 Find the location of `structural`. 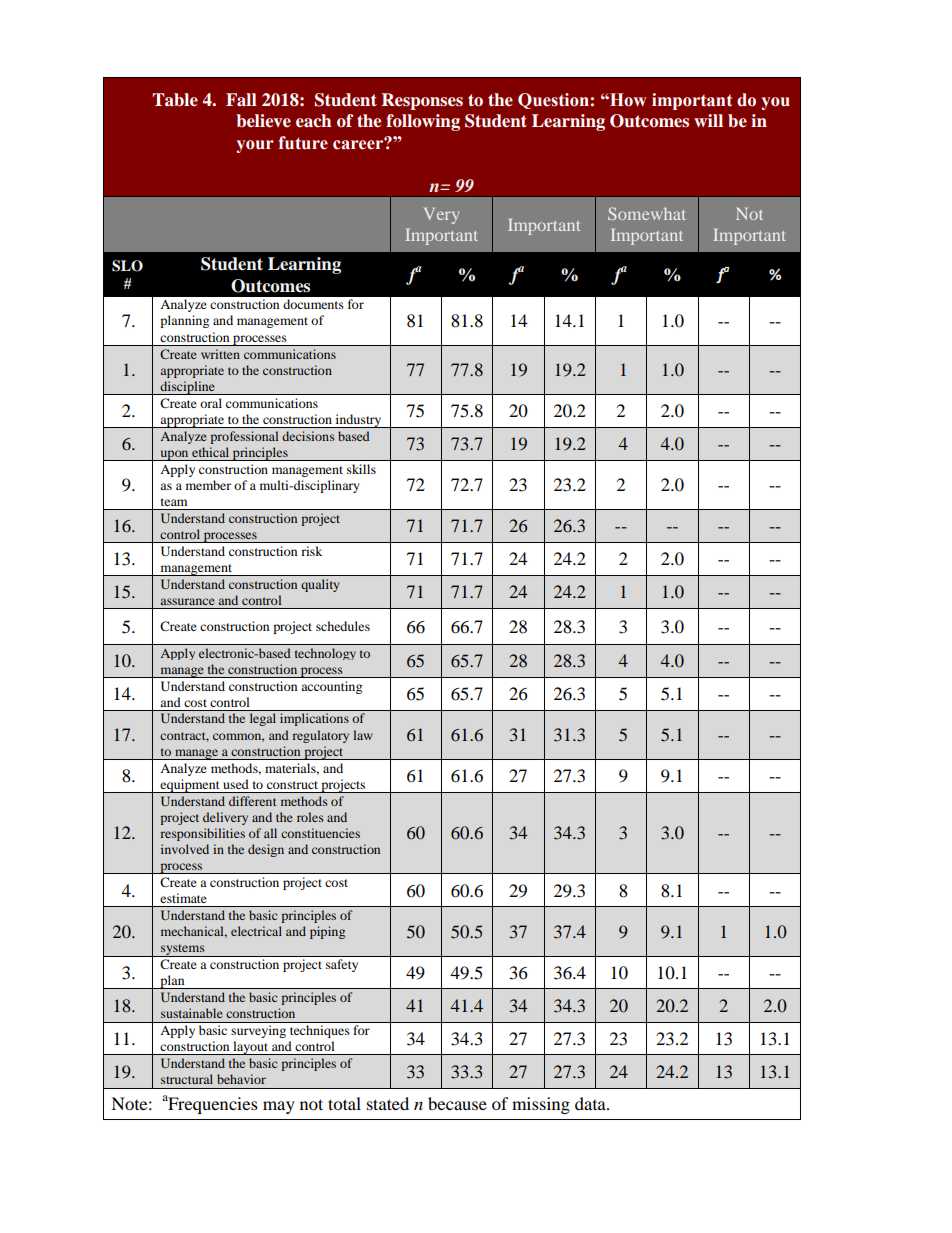

structural is located at coordinates (187, 1079).
